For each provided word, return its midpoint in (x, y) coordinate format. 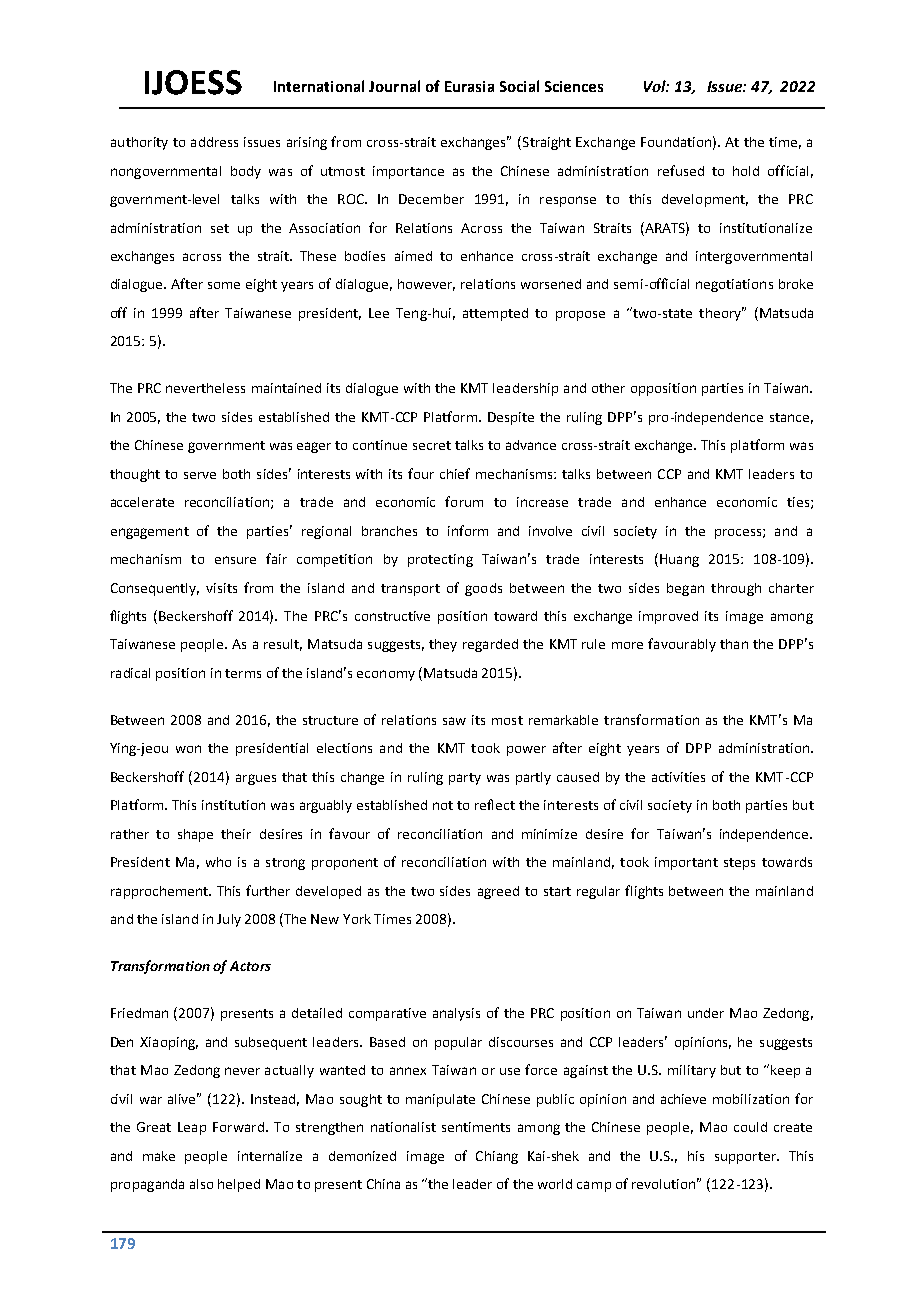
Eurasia (469, 86)
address (214, 142)
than (734, 644)
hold (746, 171)
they (443, 645)
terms (243, 673)
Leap (192, 1128)
